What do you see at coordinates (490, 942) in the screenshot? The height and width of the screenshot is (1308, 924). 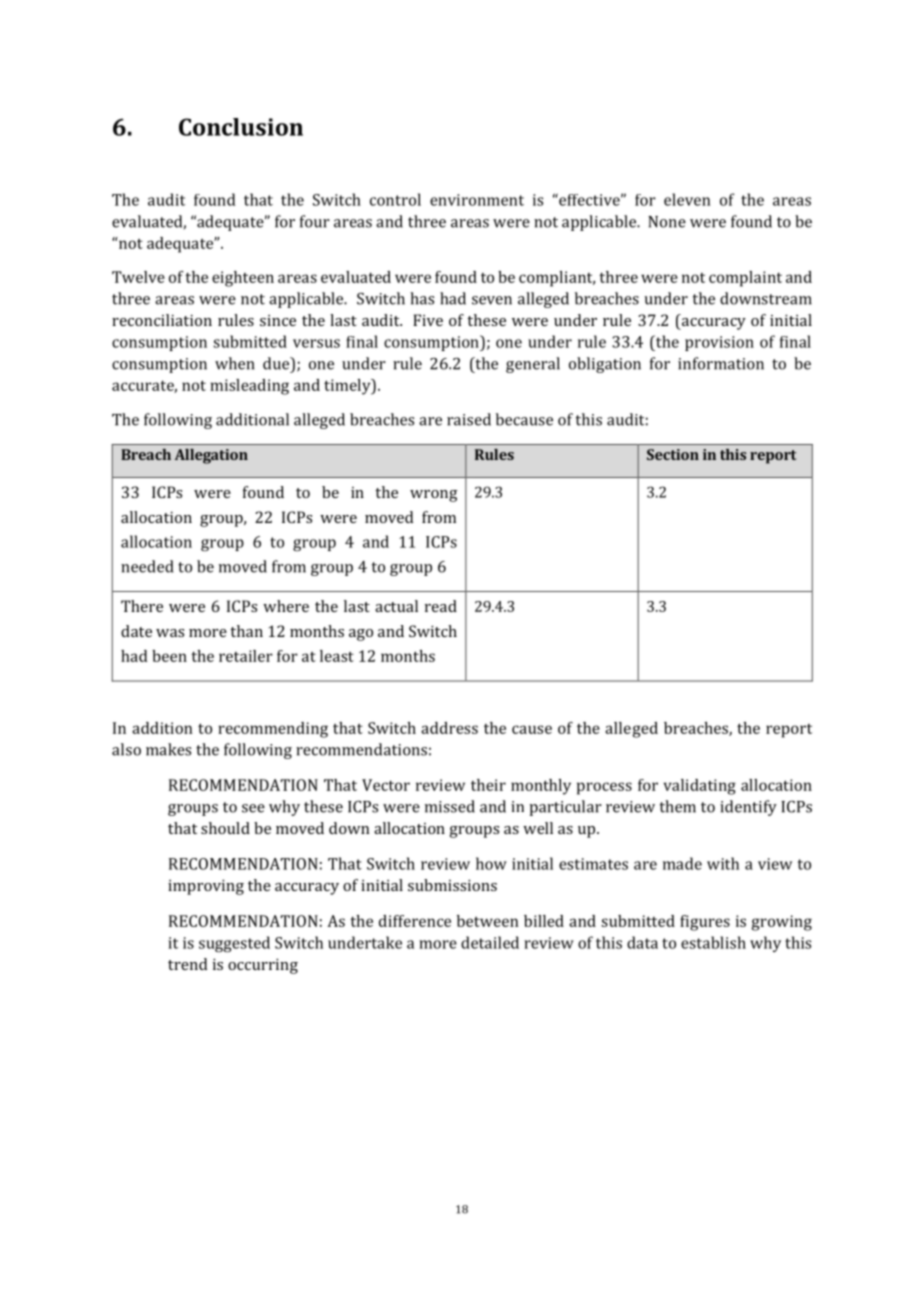 I see `detailed` at bounding box center [490, 942].
